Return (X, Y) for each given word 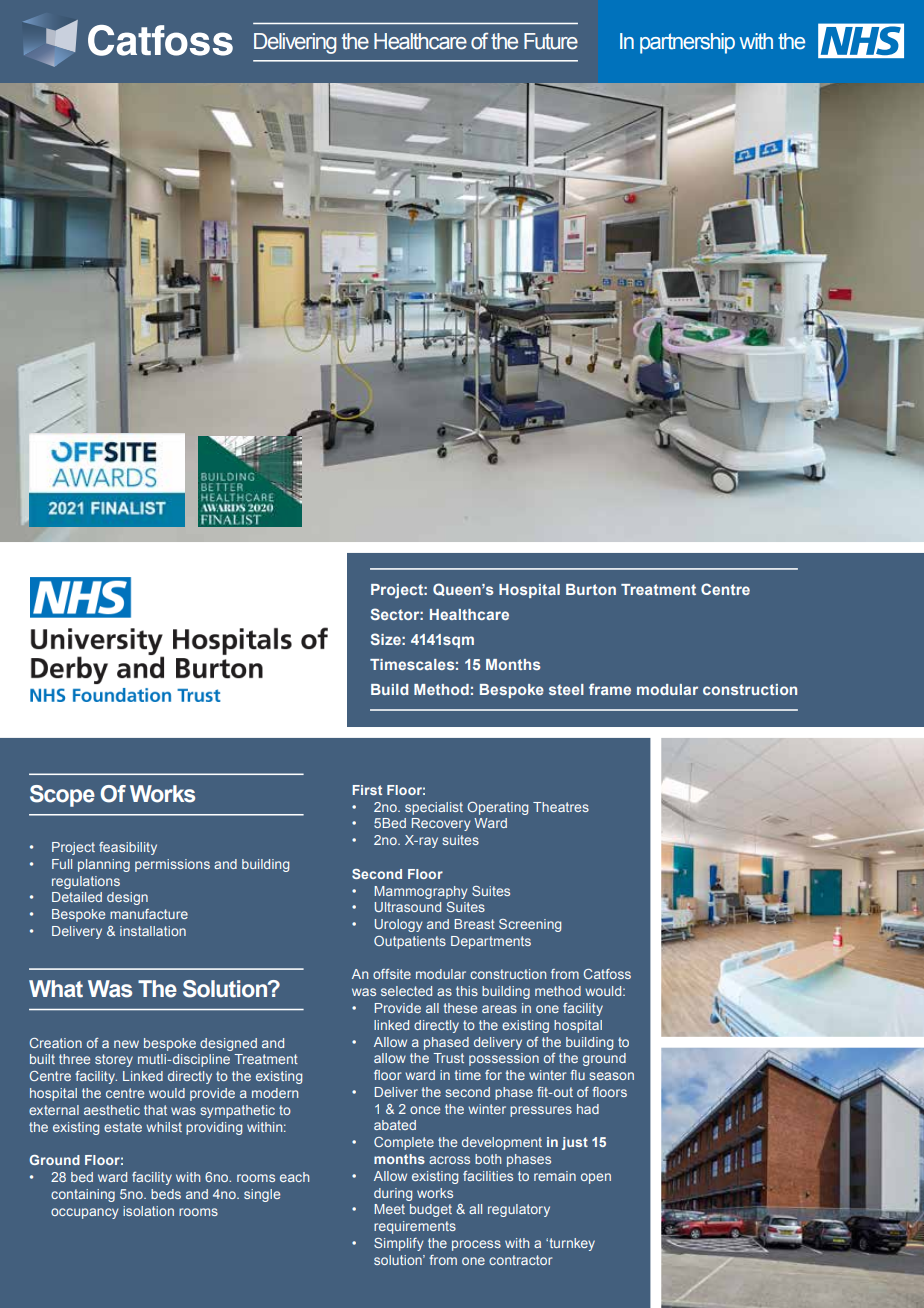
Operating (497, 808)
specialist (434, 808)
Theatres (561, 807)
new (126, 1044)
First (367, 790)
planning (104, 865)
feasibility (128, 848)
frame (610, 689)
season (611, 1076)
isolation (148, 1211)
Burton (591, 589)
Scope (62, 796)
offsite (392, 974)
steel (566, 689)
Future (551, 41)
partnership (687, 43)
